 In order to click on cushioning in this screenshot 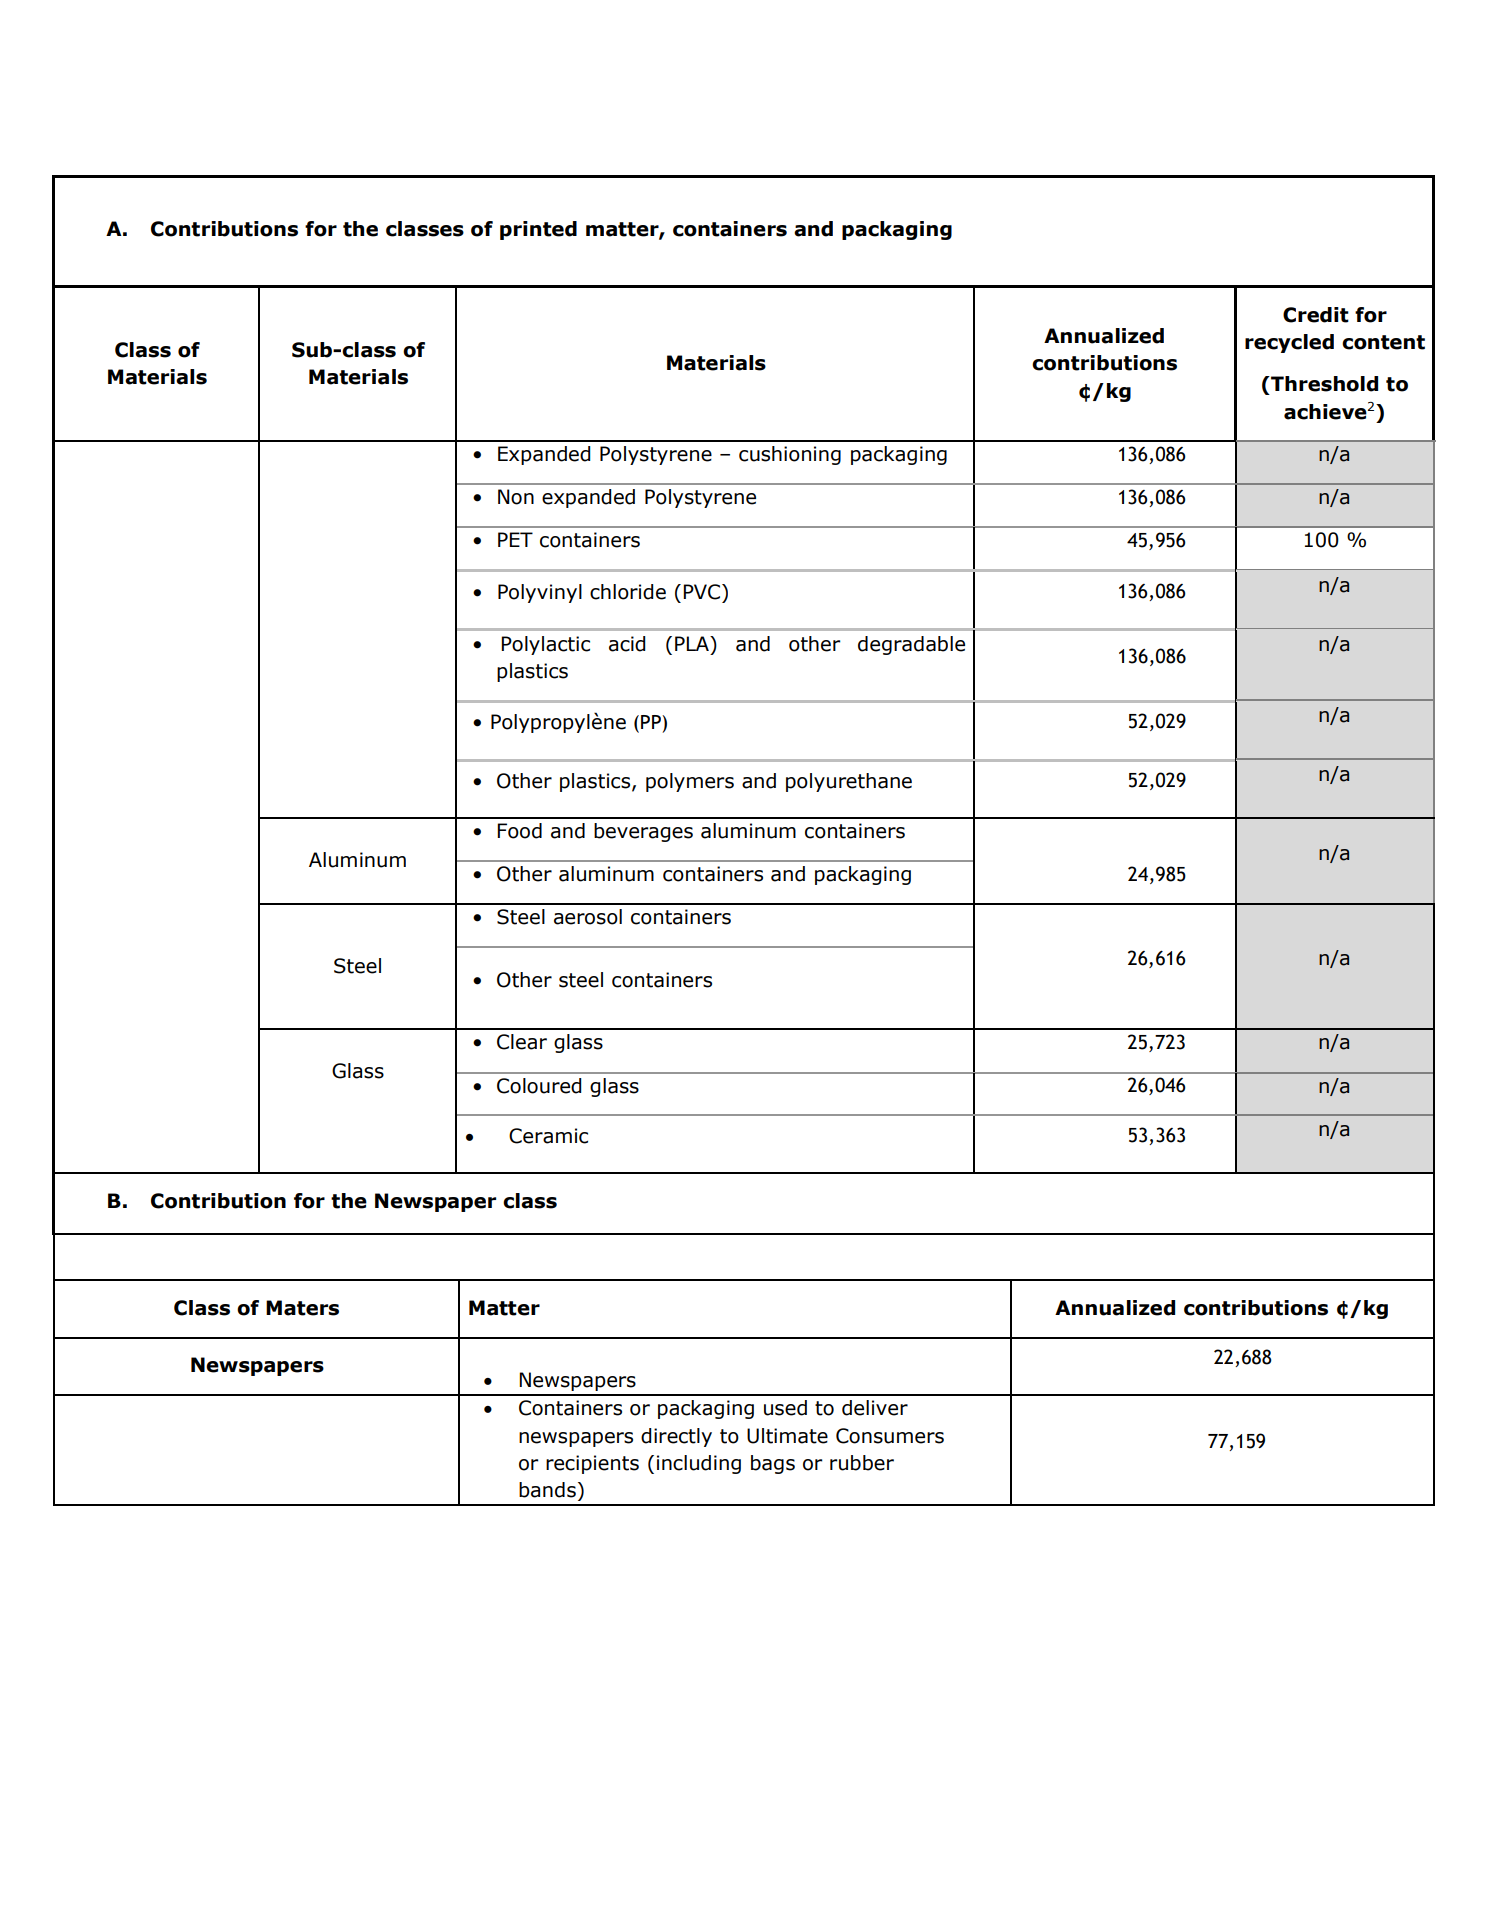, I will do `click(790, 455)`.
